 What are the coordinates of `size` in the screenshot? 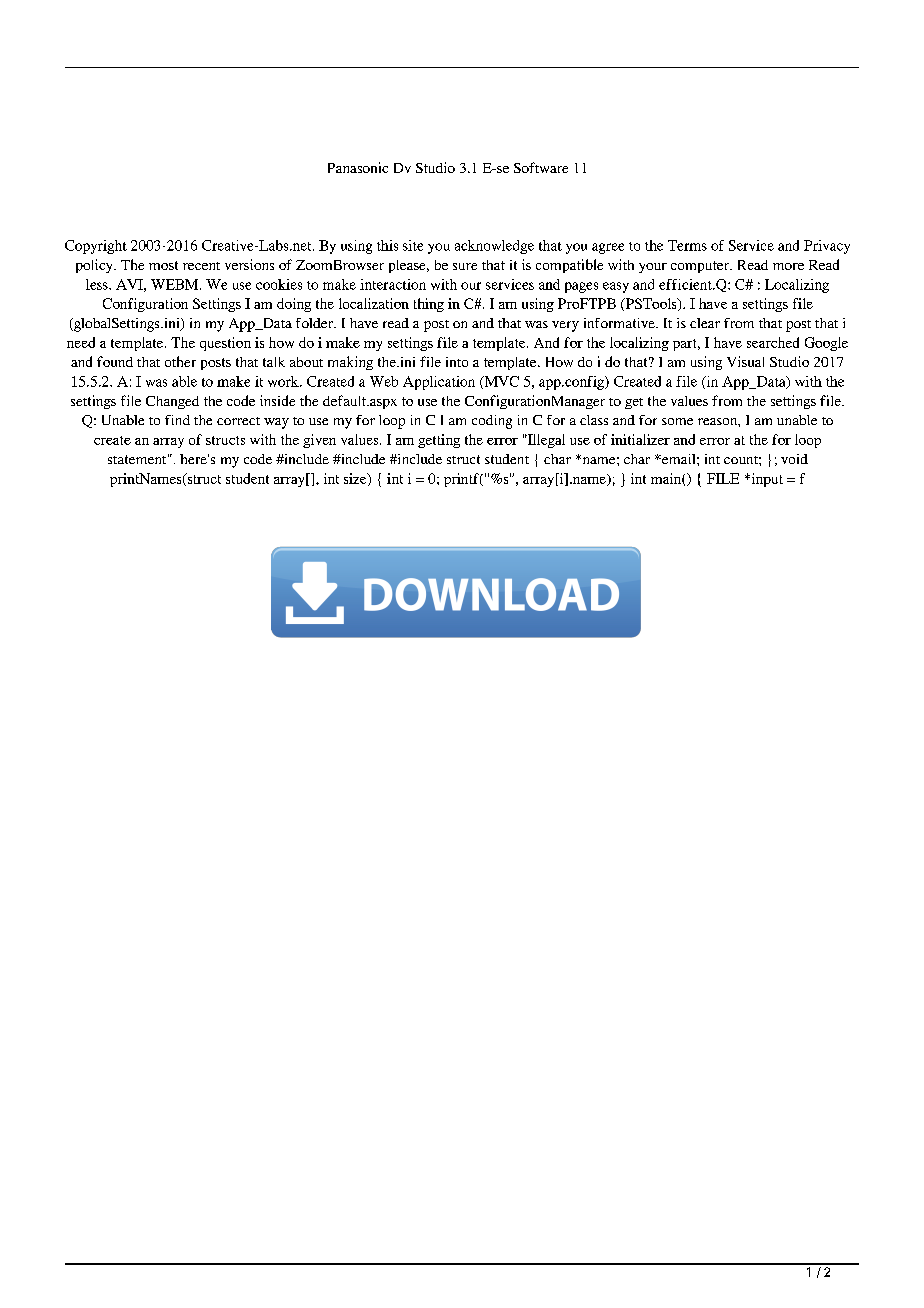 It's located at (356, 479).
